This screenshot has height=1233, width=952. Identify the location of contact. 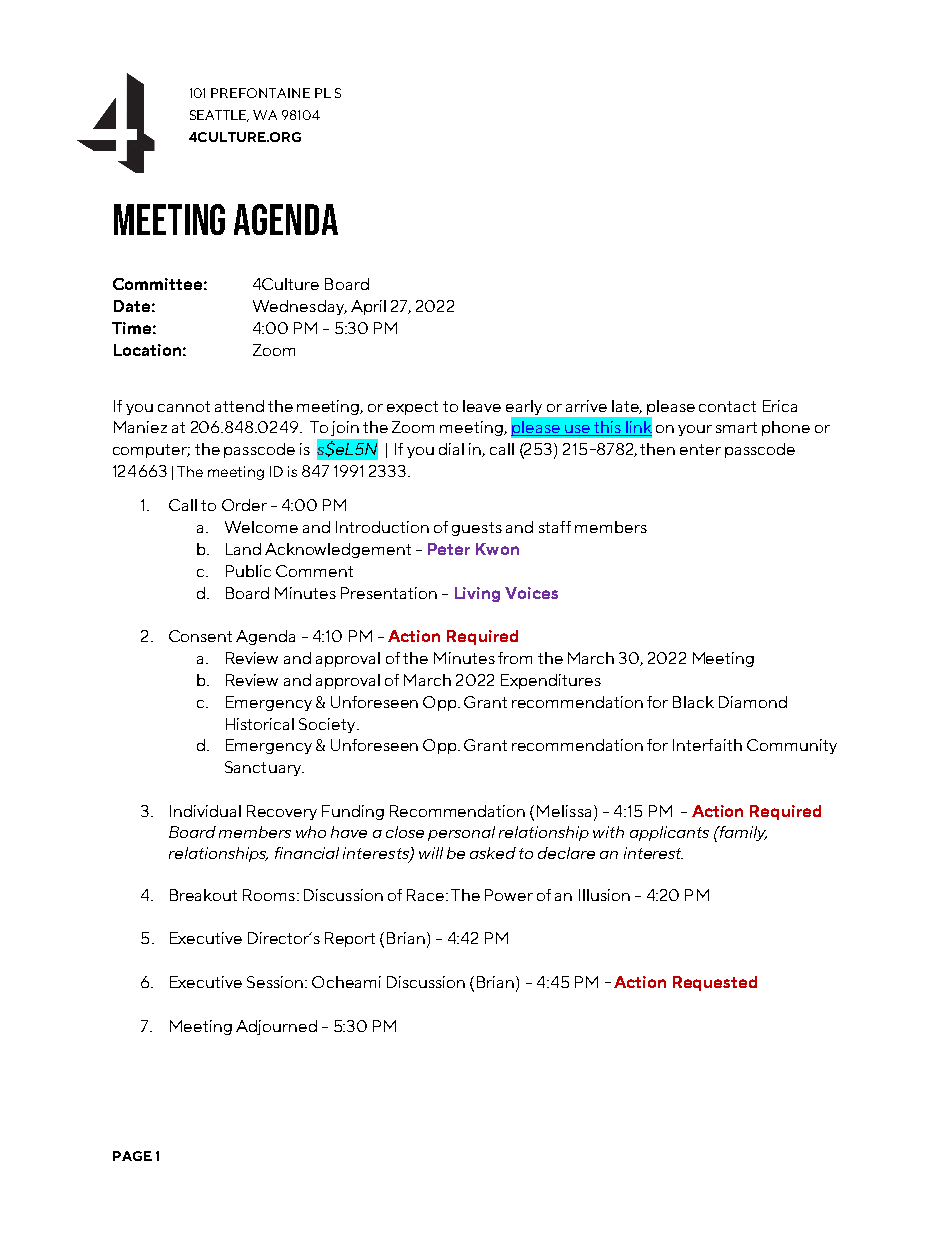
(727, 406).
